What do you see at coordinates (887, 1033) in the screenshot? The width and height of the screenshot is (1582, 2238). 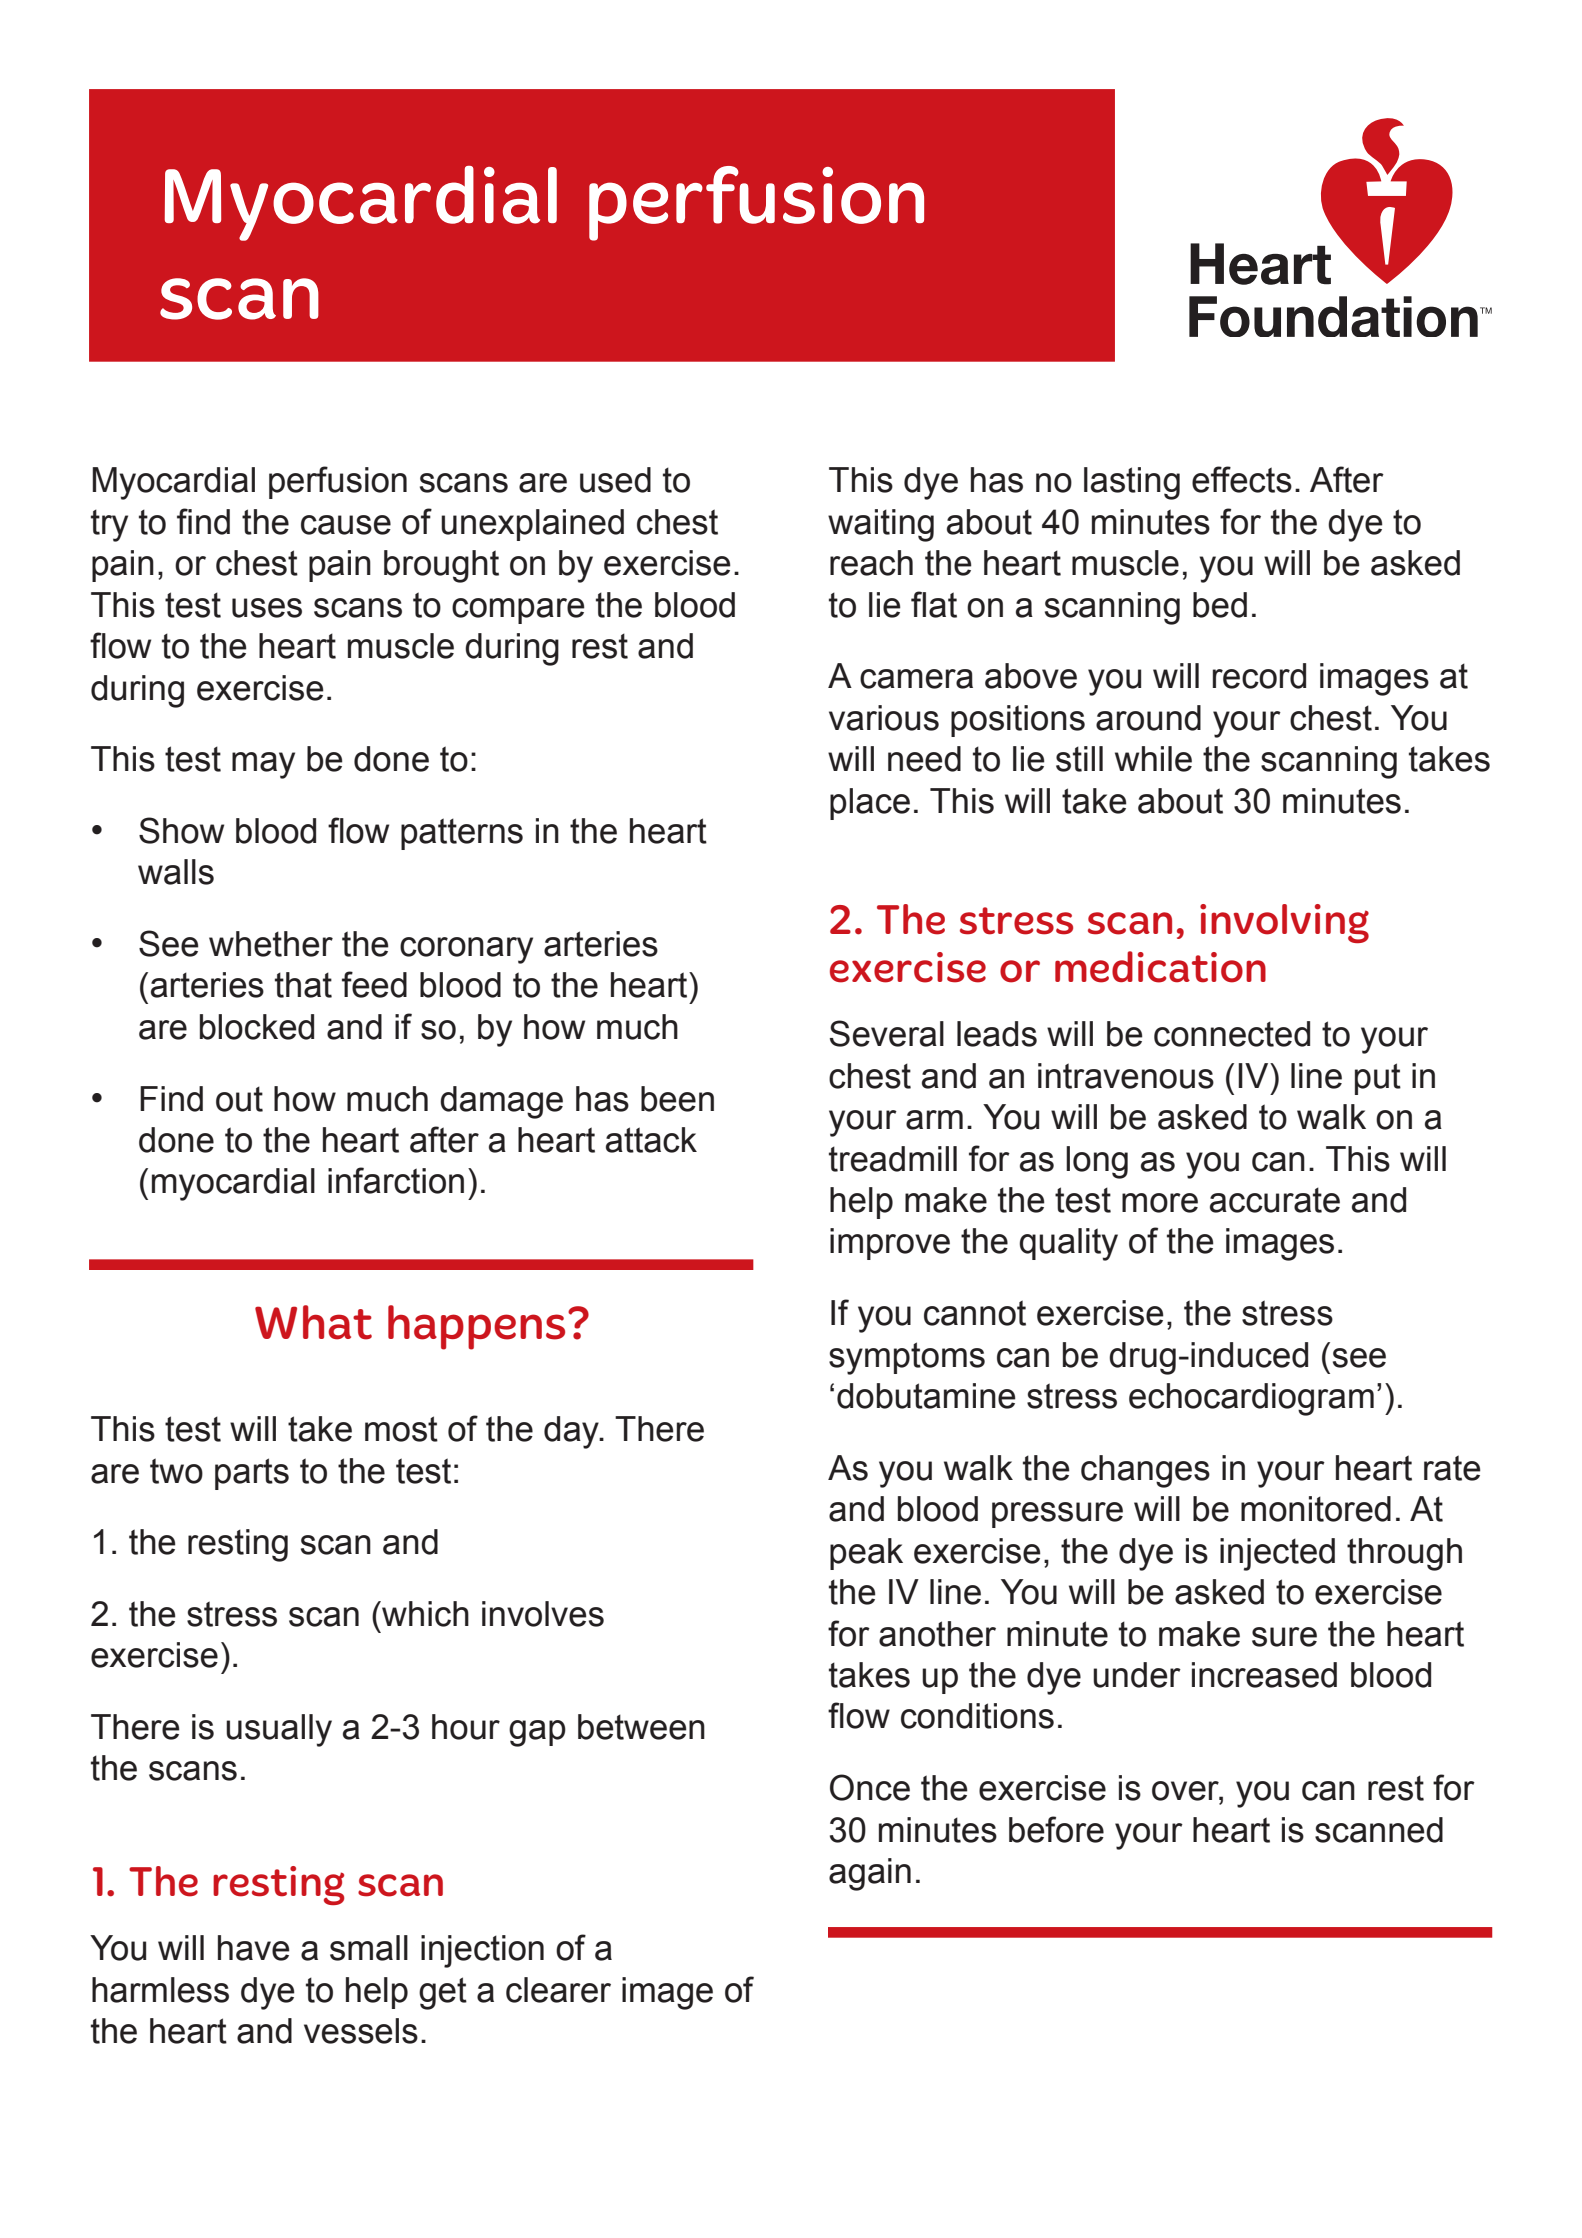 I see `Several` at bounding box center [887, 1033].
